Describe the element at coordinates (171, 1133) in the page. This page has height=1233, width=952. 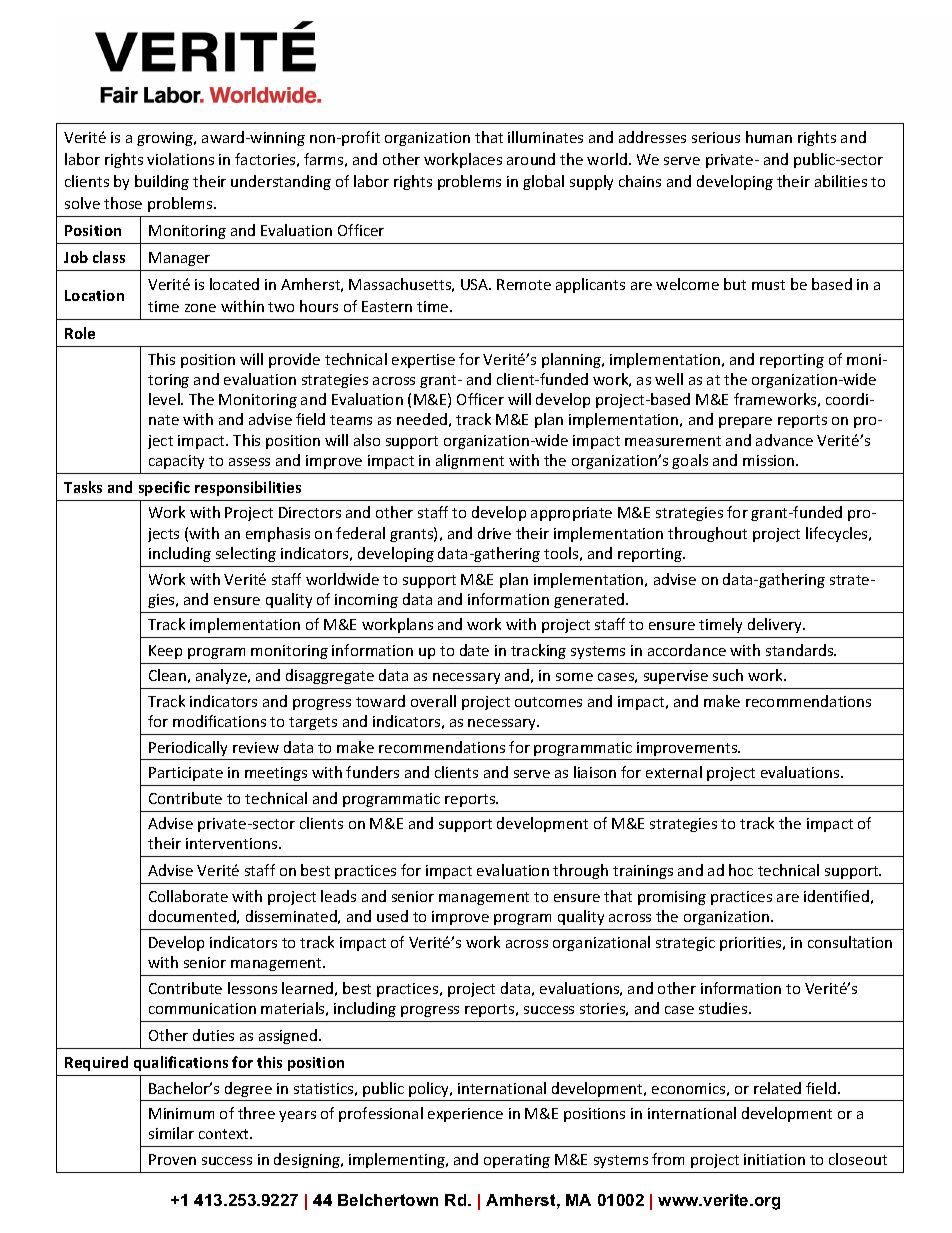
I see `similar` at that location.
